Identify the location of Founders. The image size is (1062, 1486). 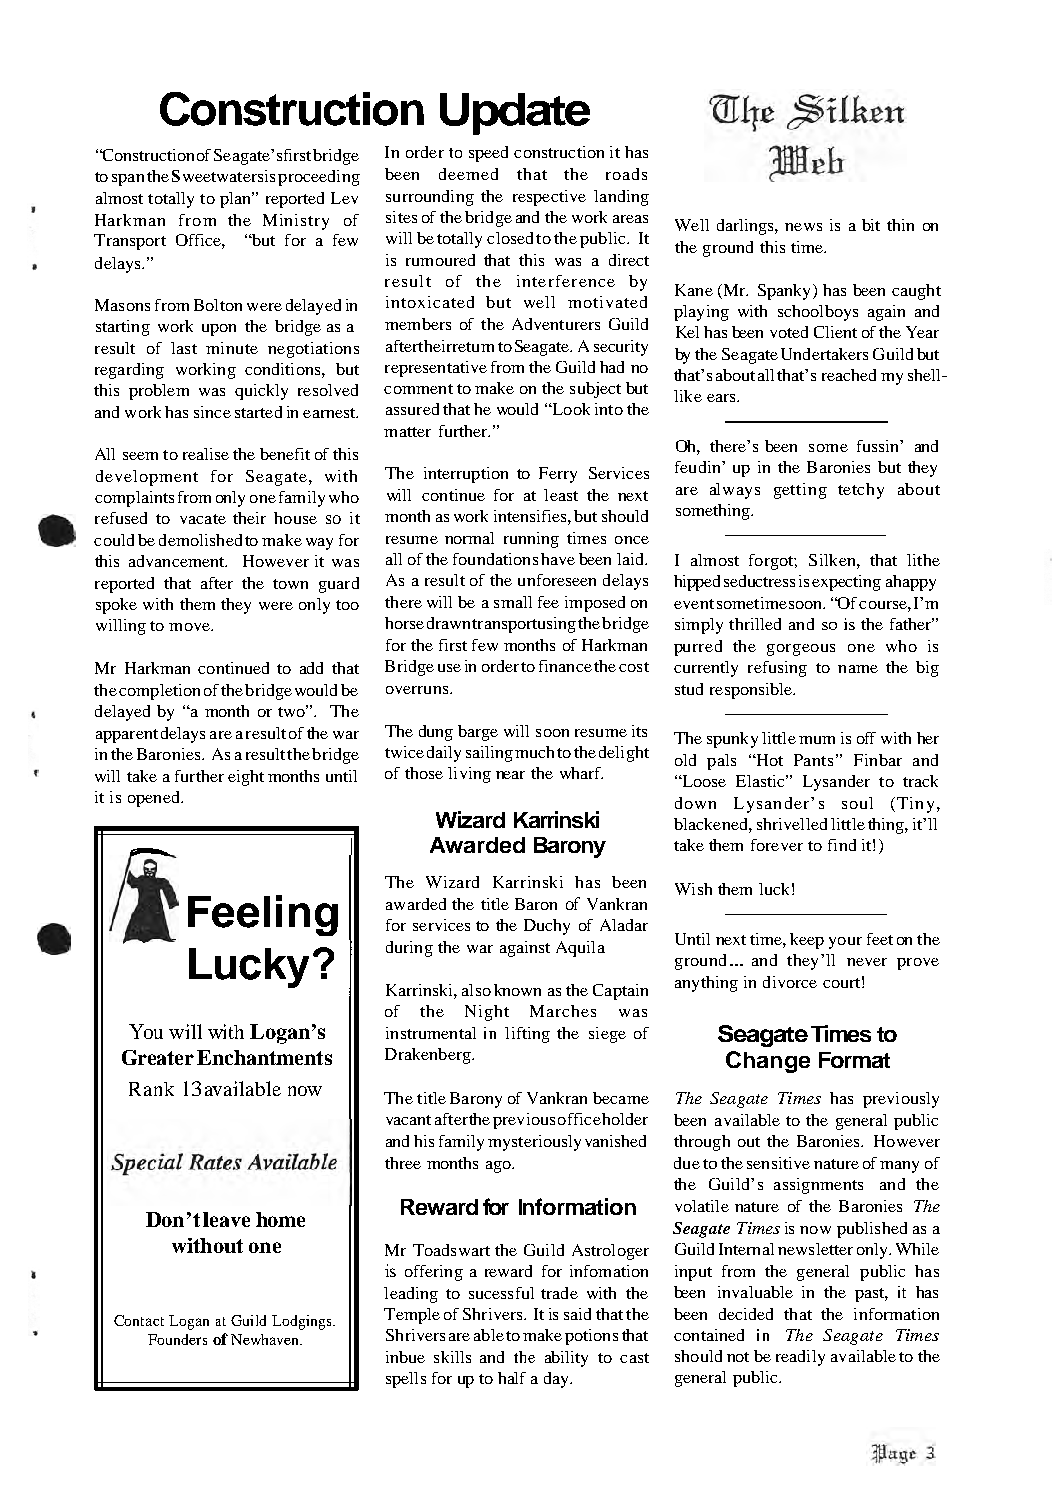
(177, 1339).
